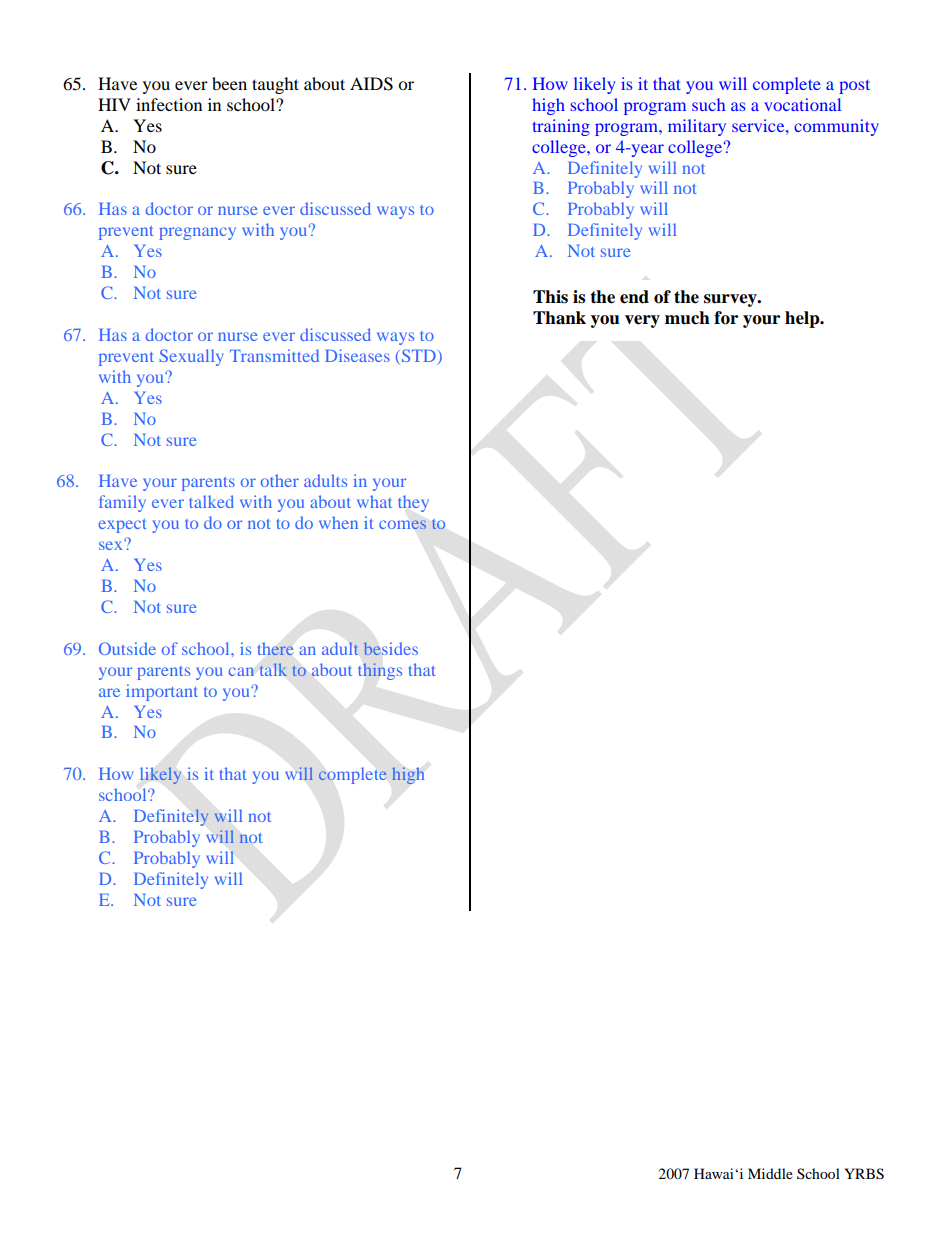 Image resolution: width=952 pixels, height=1233 pixels. Describe the element at coordinates (402, 524) in the document. I see `comes` at that location.
